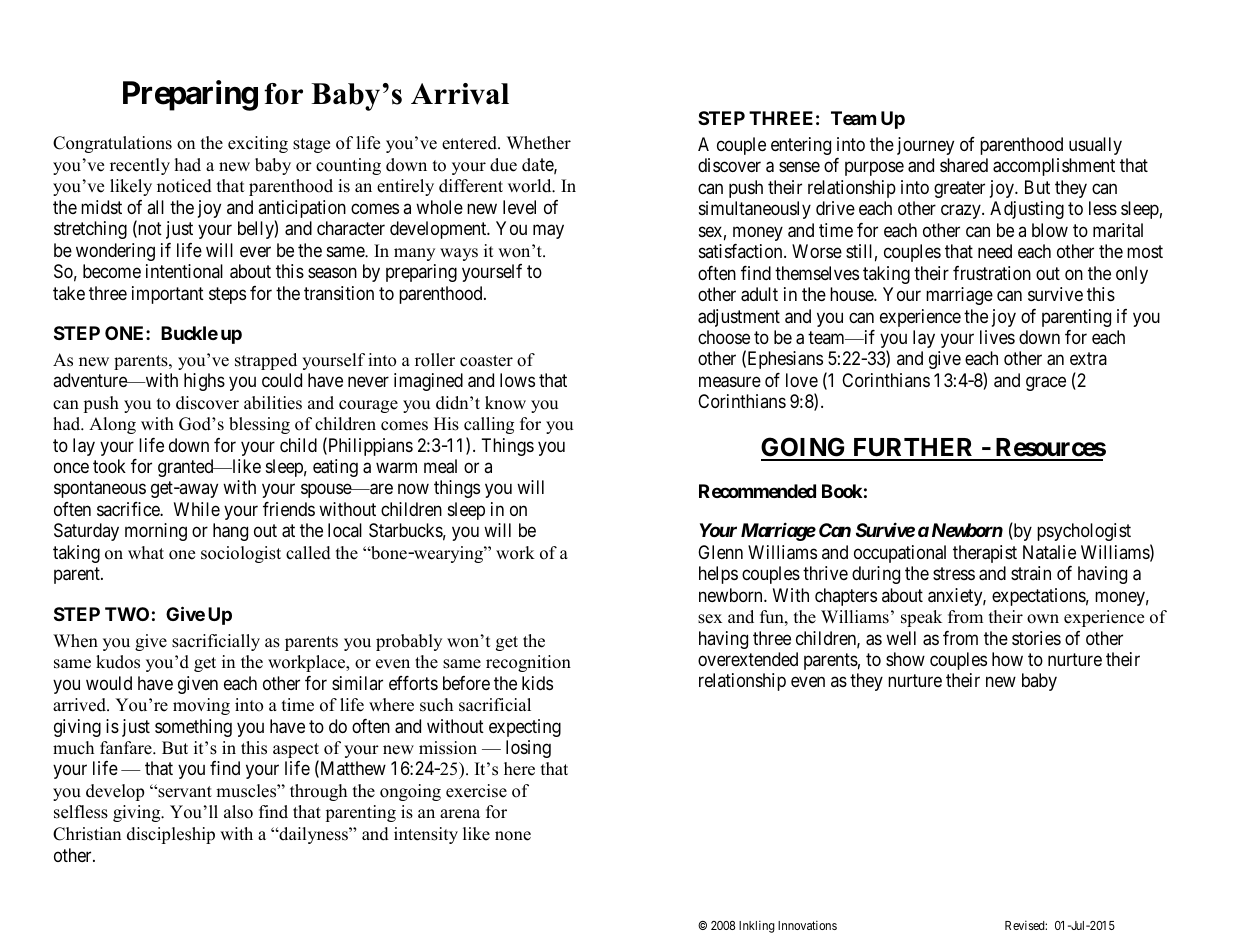 This image has height=952, width=1233. What do you see at coordinates (1031, 573) in the image?
I see `strain` at bounding box center [1031, 573].
